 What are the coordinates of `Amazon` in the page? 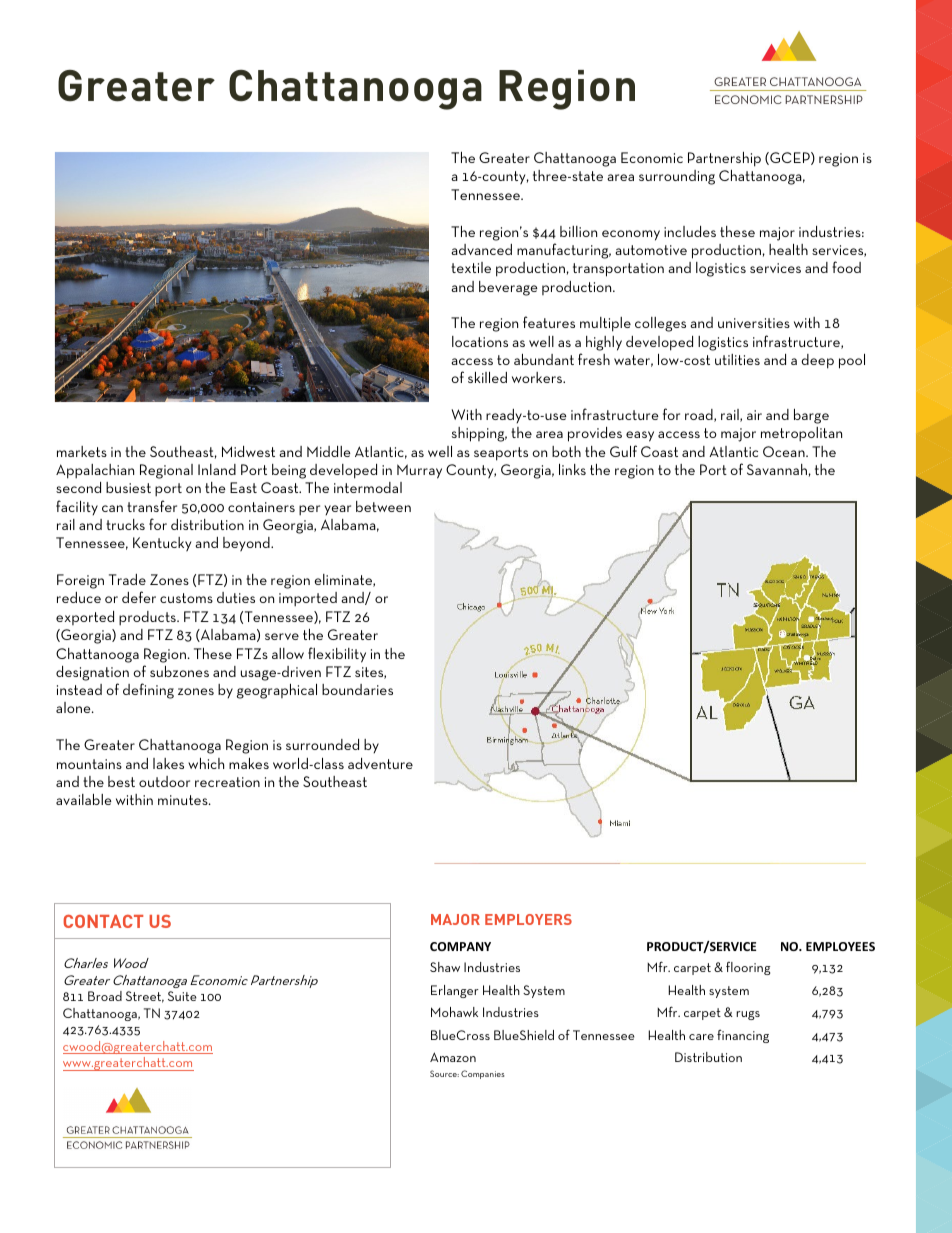 It's located at (453, 1057).
